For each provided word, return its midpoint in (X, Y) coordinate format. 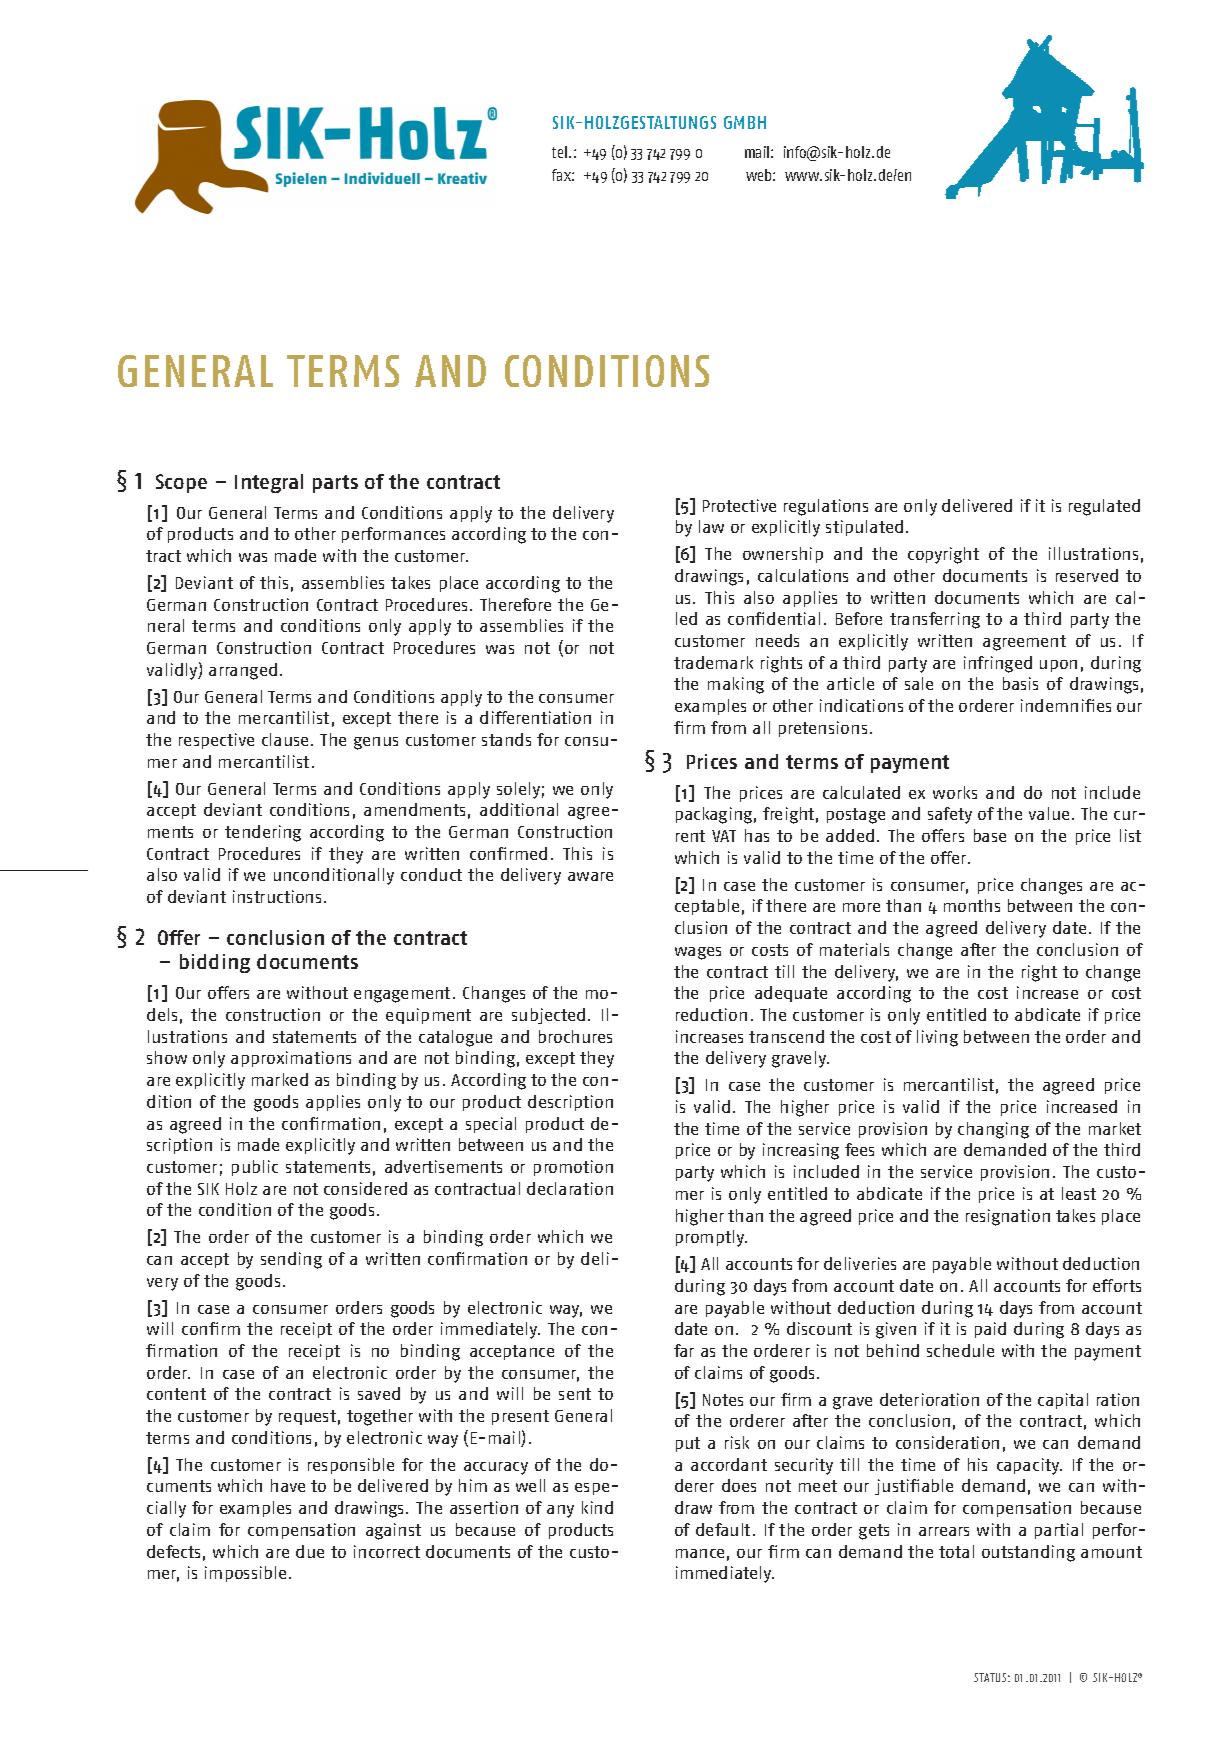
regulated (1104, 507)
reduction (711, 1014)
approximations (291, 1059)
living (937, 1038)
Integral (269, 483)
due (310, 1551)
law (711, 526)
